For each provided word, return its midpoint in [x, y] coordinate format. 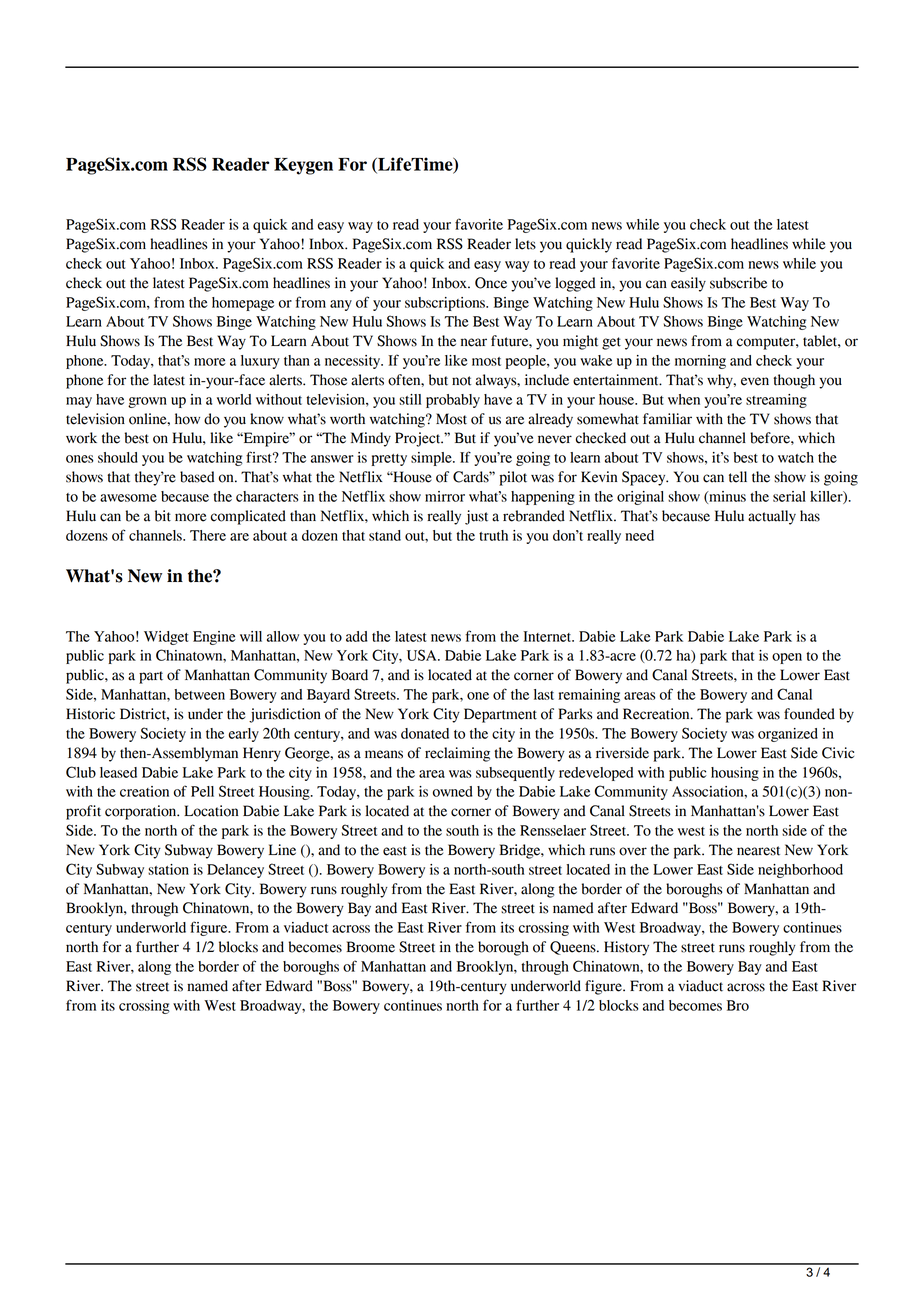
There [208, 535]
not [462, 381]
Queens [574, 948]
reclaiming [457, 754]
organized [788, 735]
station [168, 869]
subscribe [738, 283]
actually [772, 517]
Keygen [303, 166]
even [755, 381]
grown [147, 402]
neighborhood [800, 871]
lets [525, 244]
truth [493, 535]
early [244, 735]
